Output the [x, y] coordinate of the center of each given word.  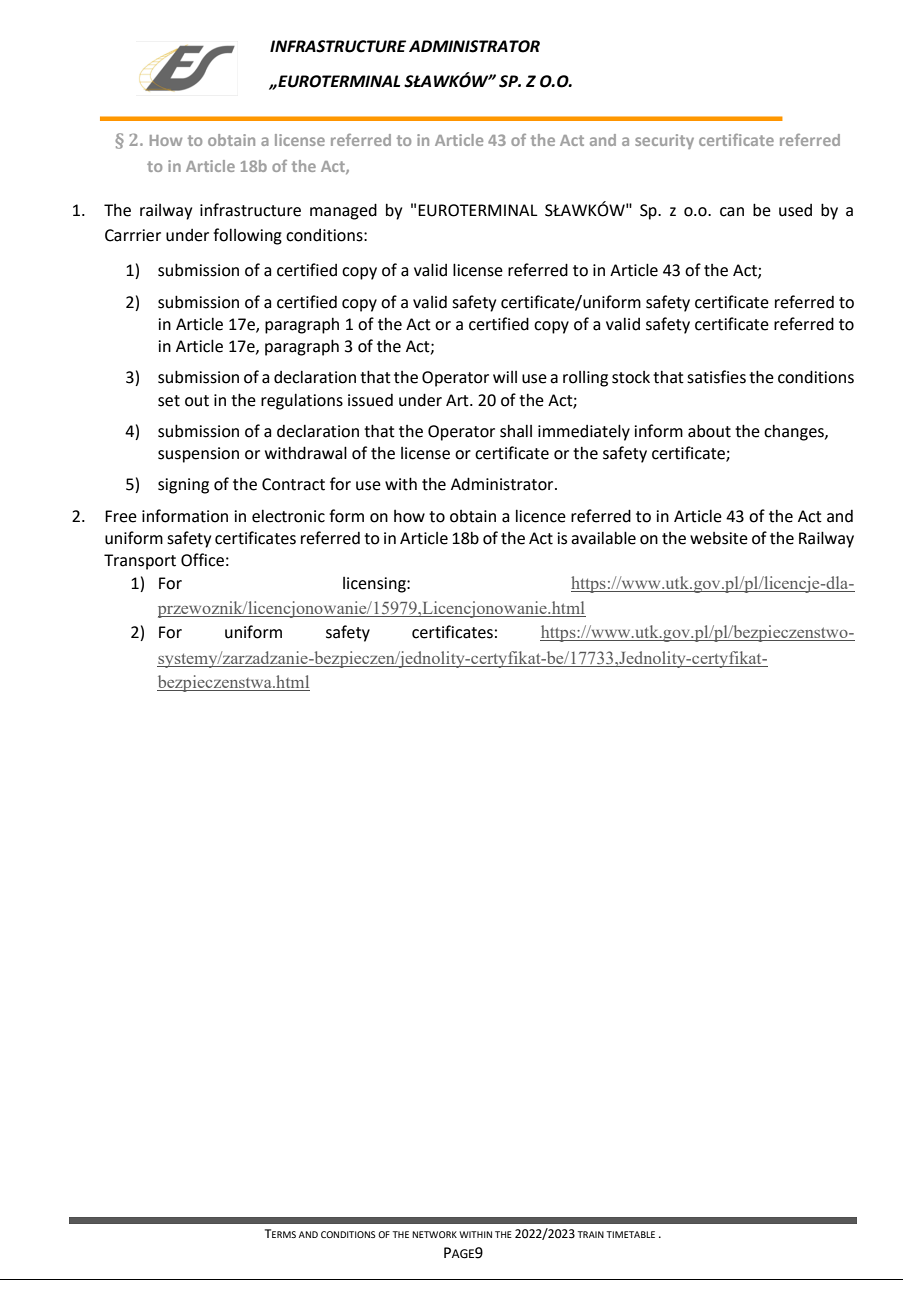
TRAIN [590, 1234]
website [719, 538]
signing [183, 486]
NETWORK [434, 1234]
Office [202, 560]
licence [541, 516]
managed [343, 211]
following [247, 236]
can [732, 212]
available [603, 538]
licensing [375, 585]
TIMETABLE [630, 1234]
